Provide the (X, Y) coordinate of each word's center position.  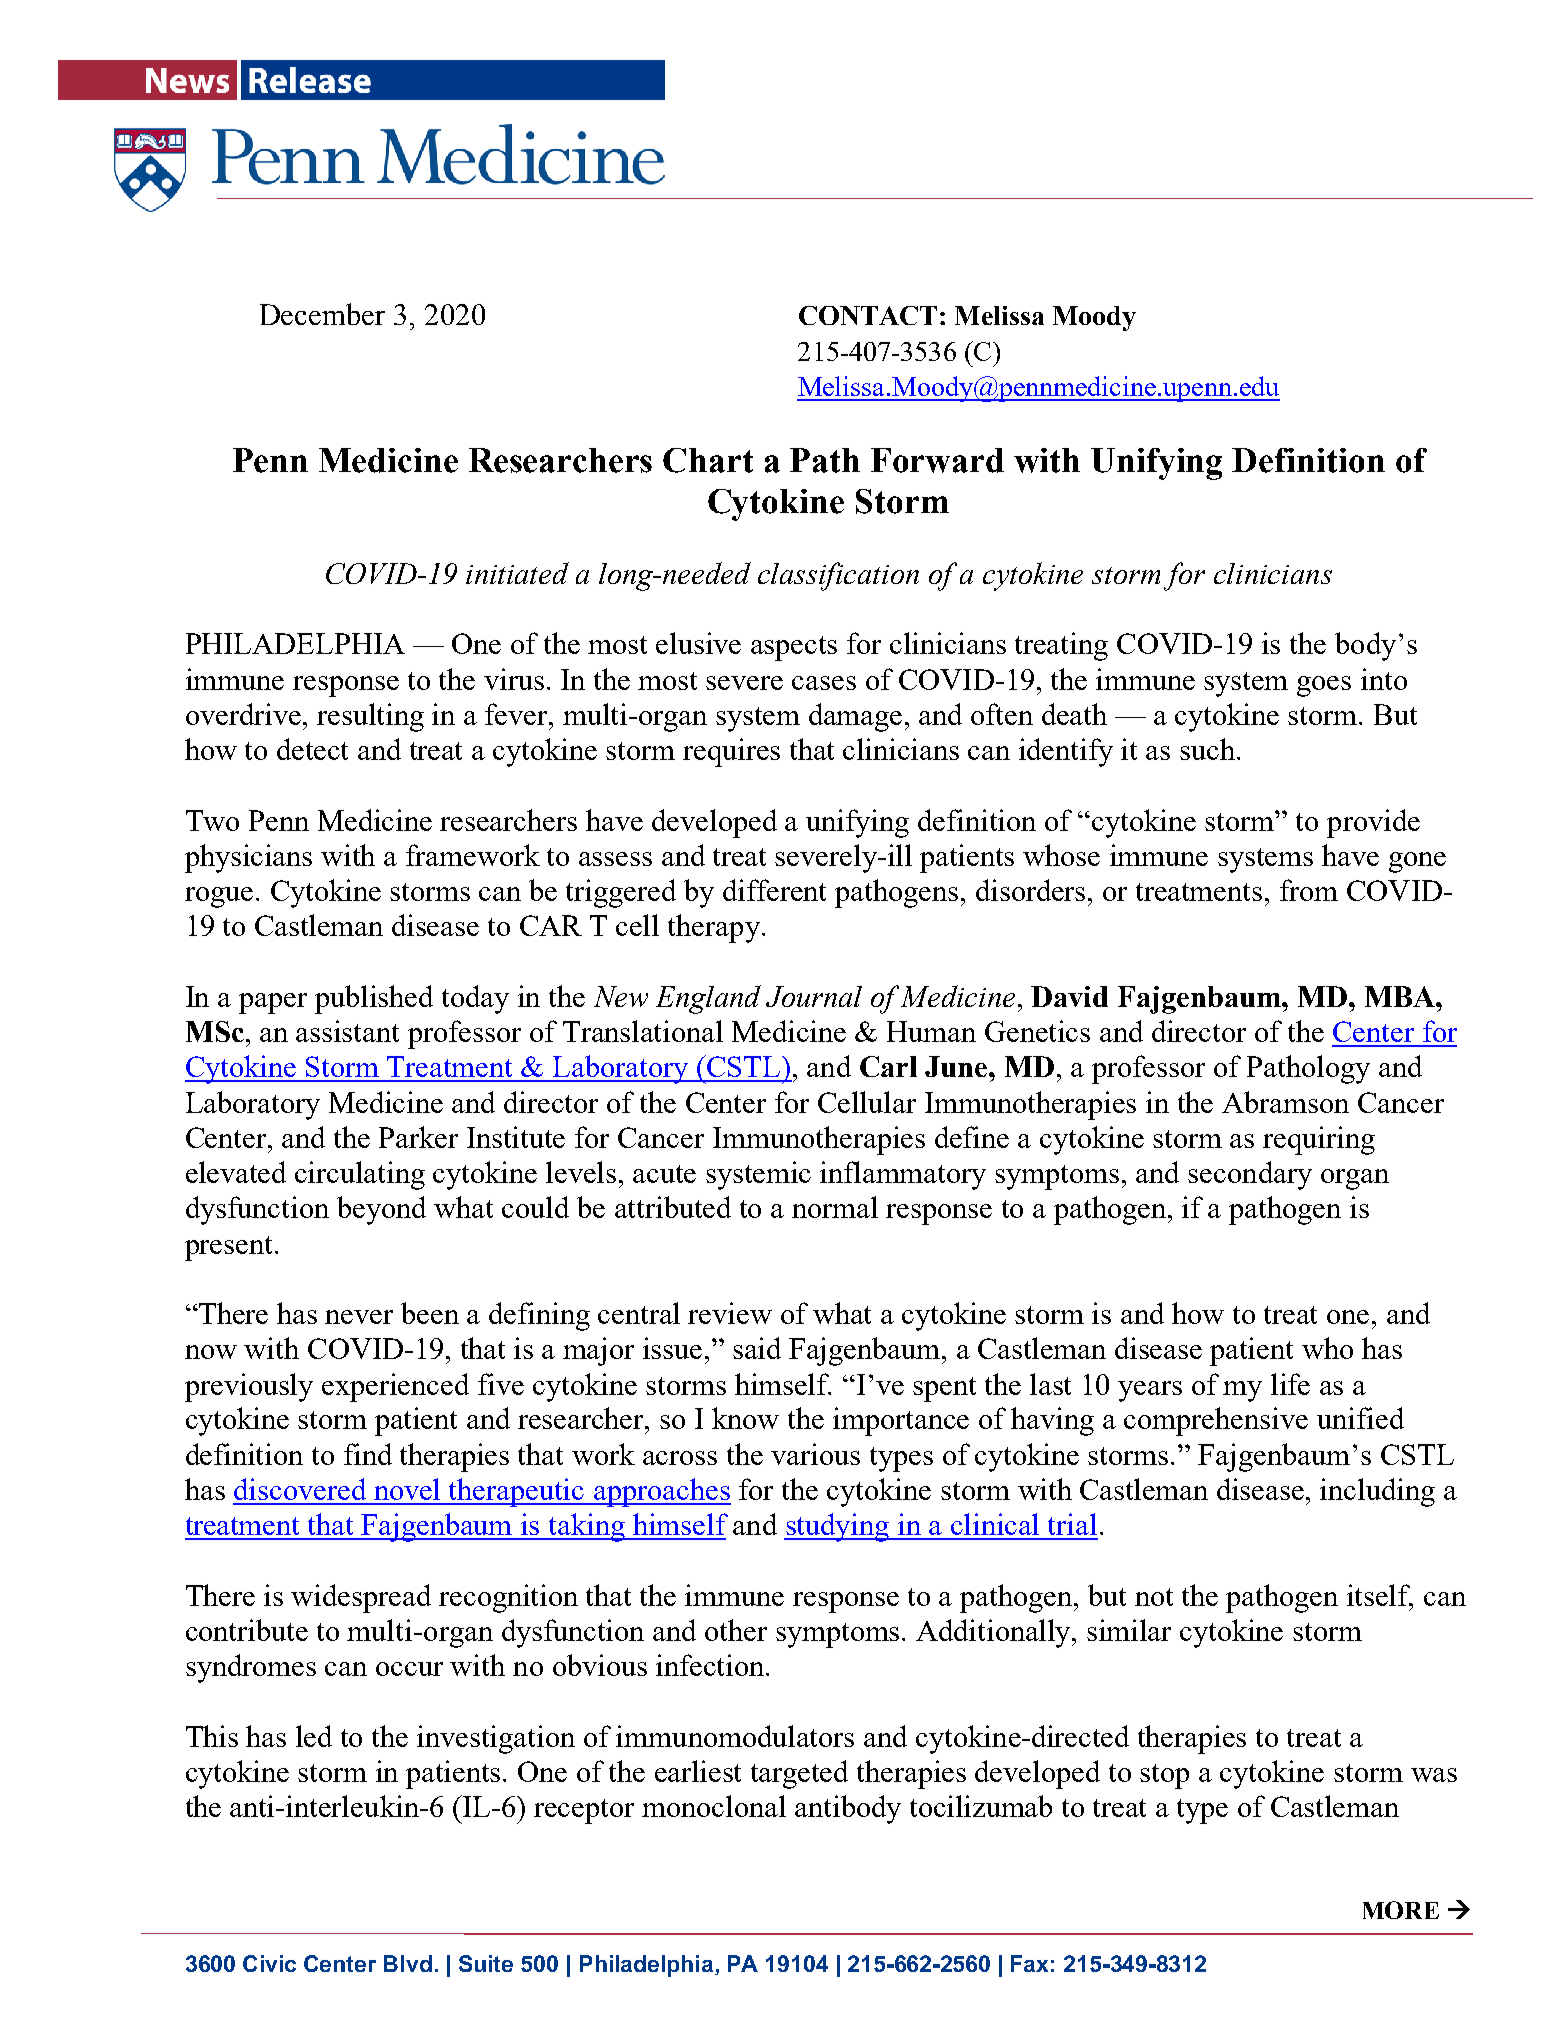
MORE (1401, 1910)
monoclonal (714, 1806)
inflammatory (903, 1175)
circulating (360, 1175)
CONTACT (868, 315)
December (322, 314)
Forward (937, 460)
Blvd (408, 1963)
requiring (1319, 1140)
